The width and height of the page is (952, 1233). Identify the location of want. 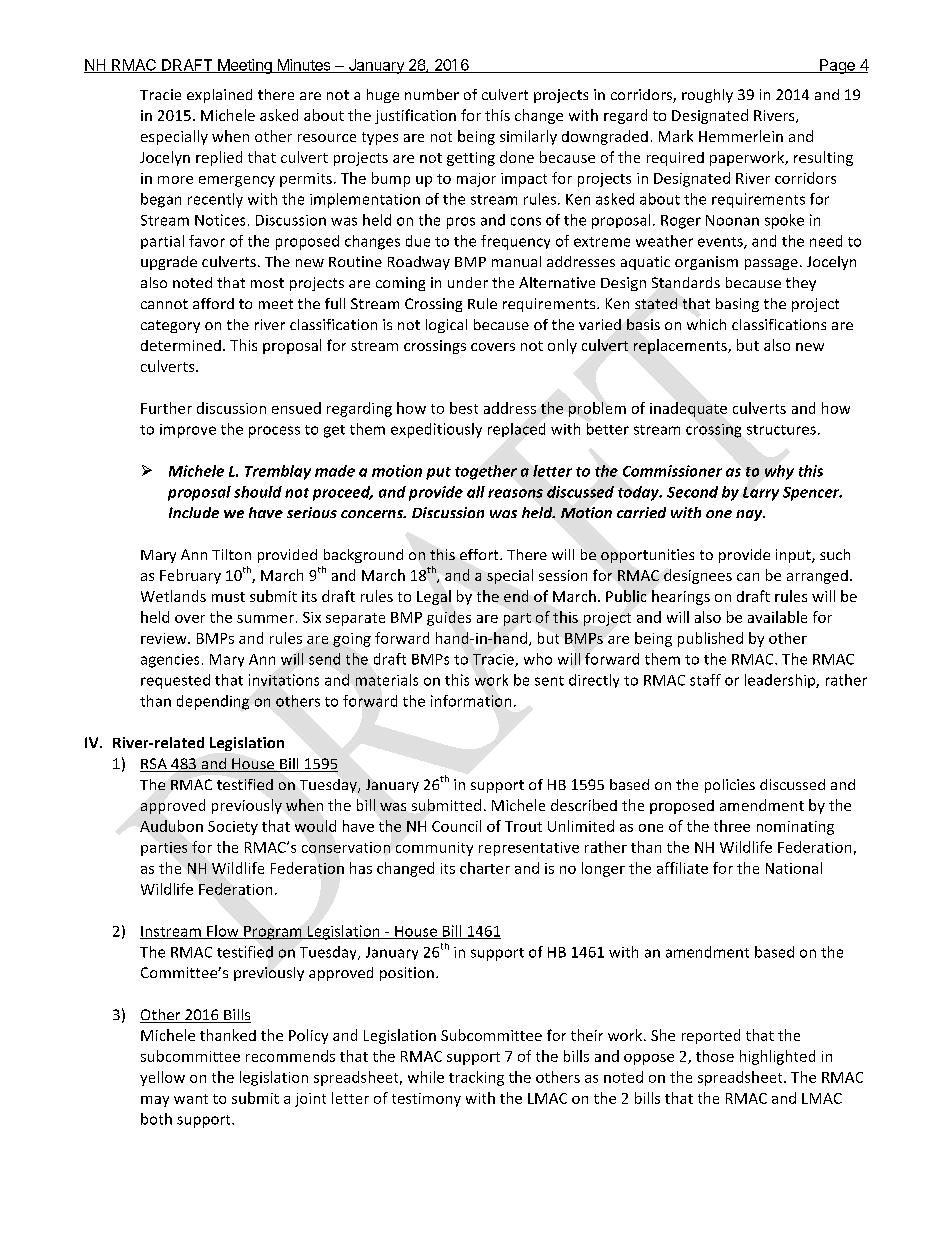
(191, 1099).
